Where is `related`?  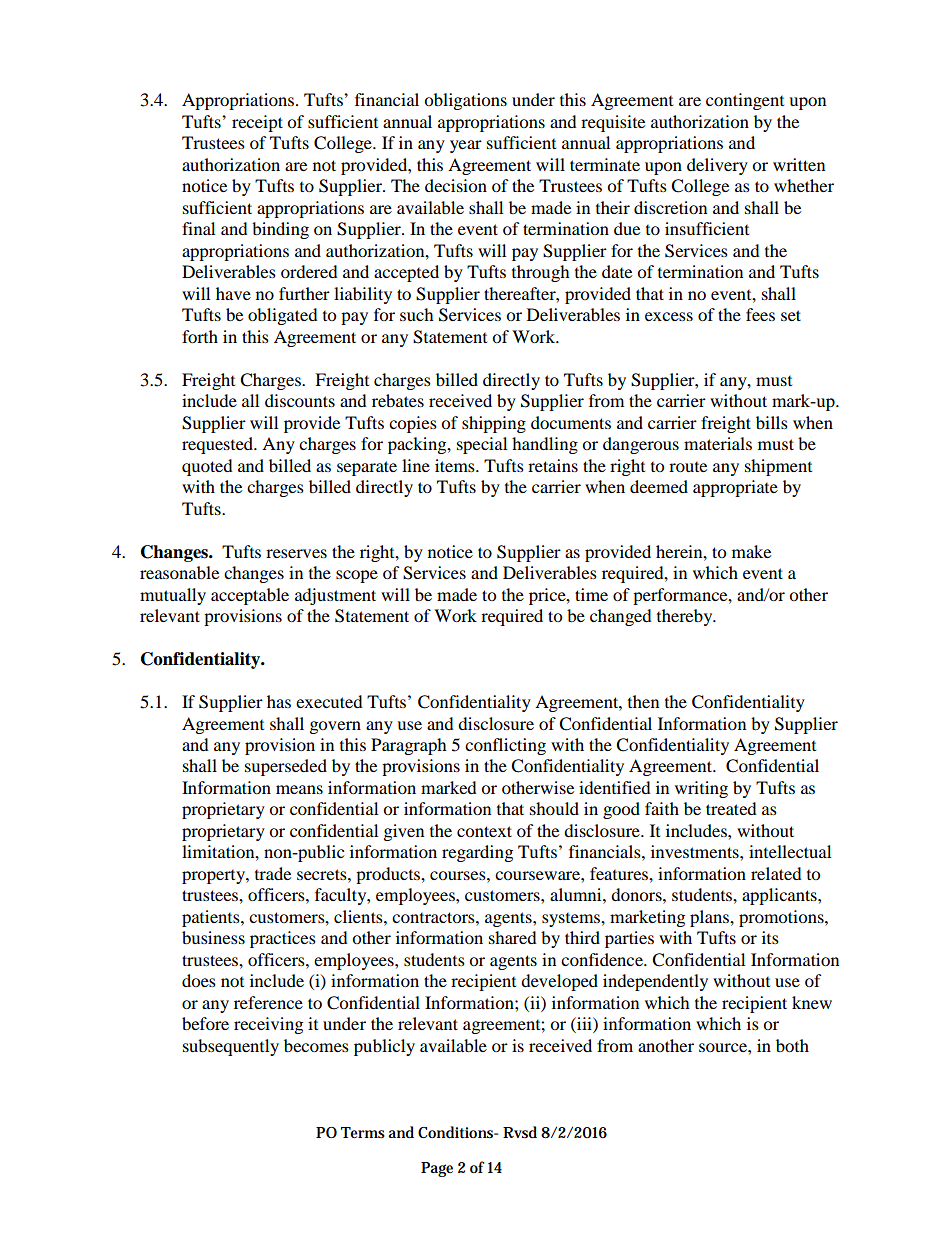
related is located at coordinates (776, 873).
